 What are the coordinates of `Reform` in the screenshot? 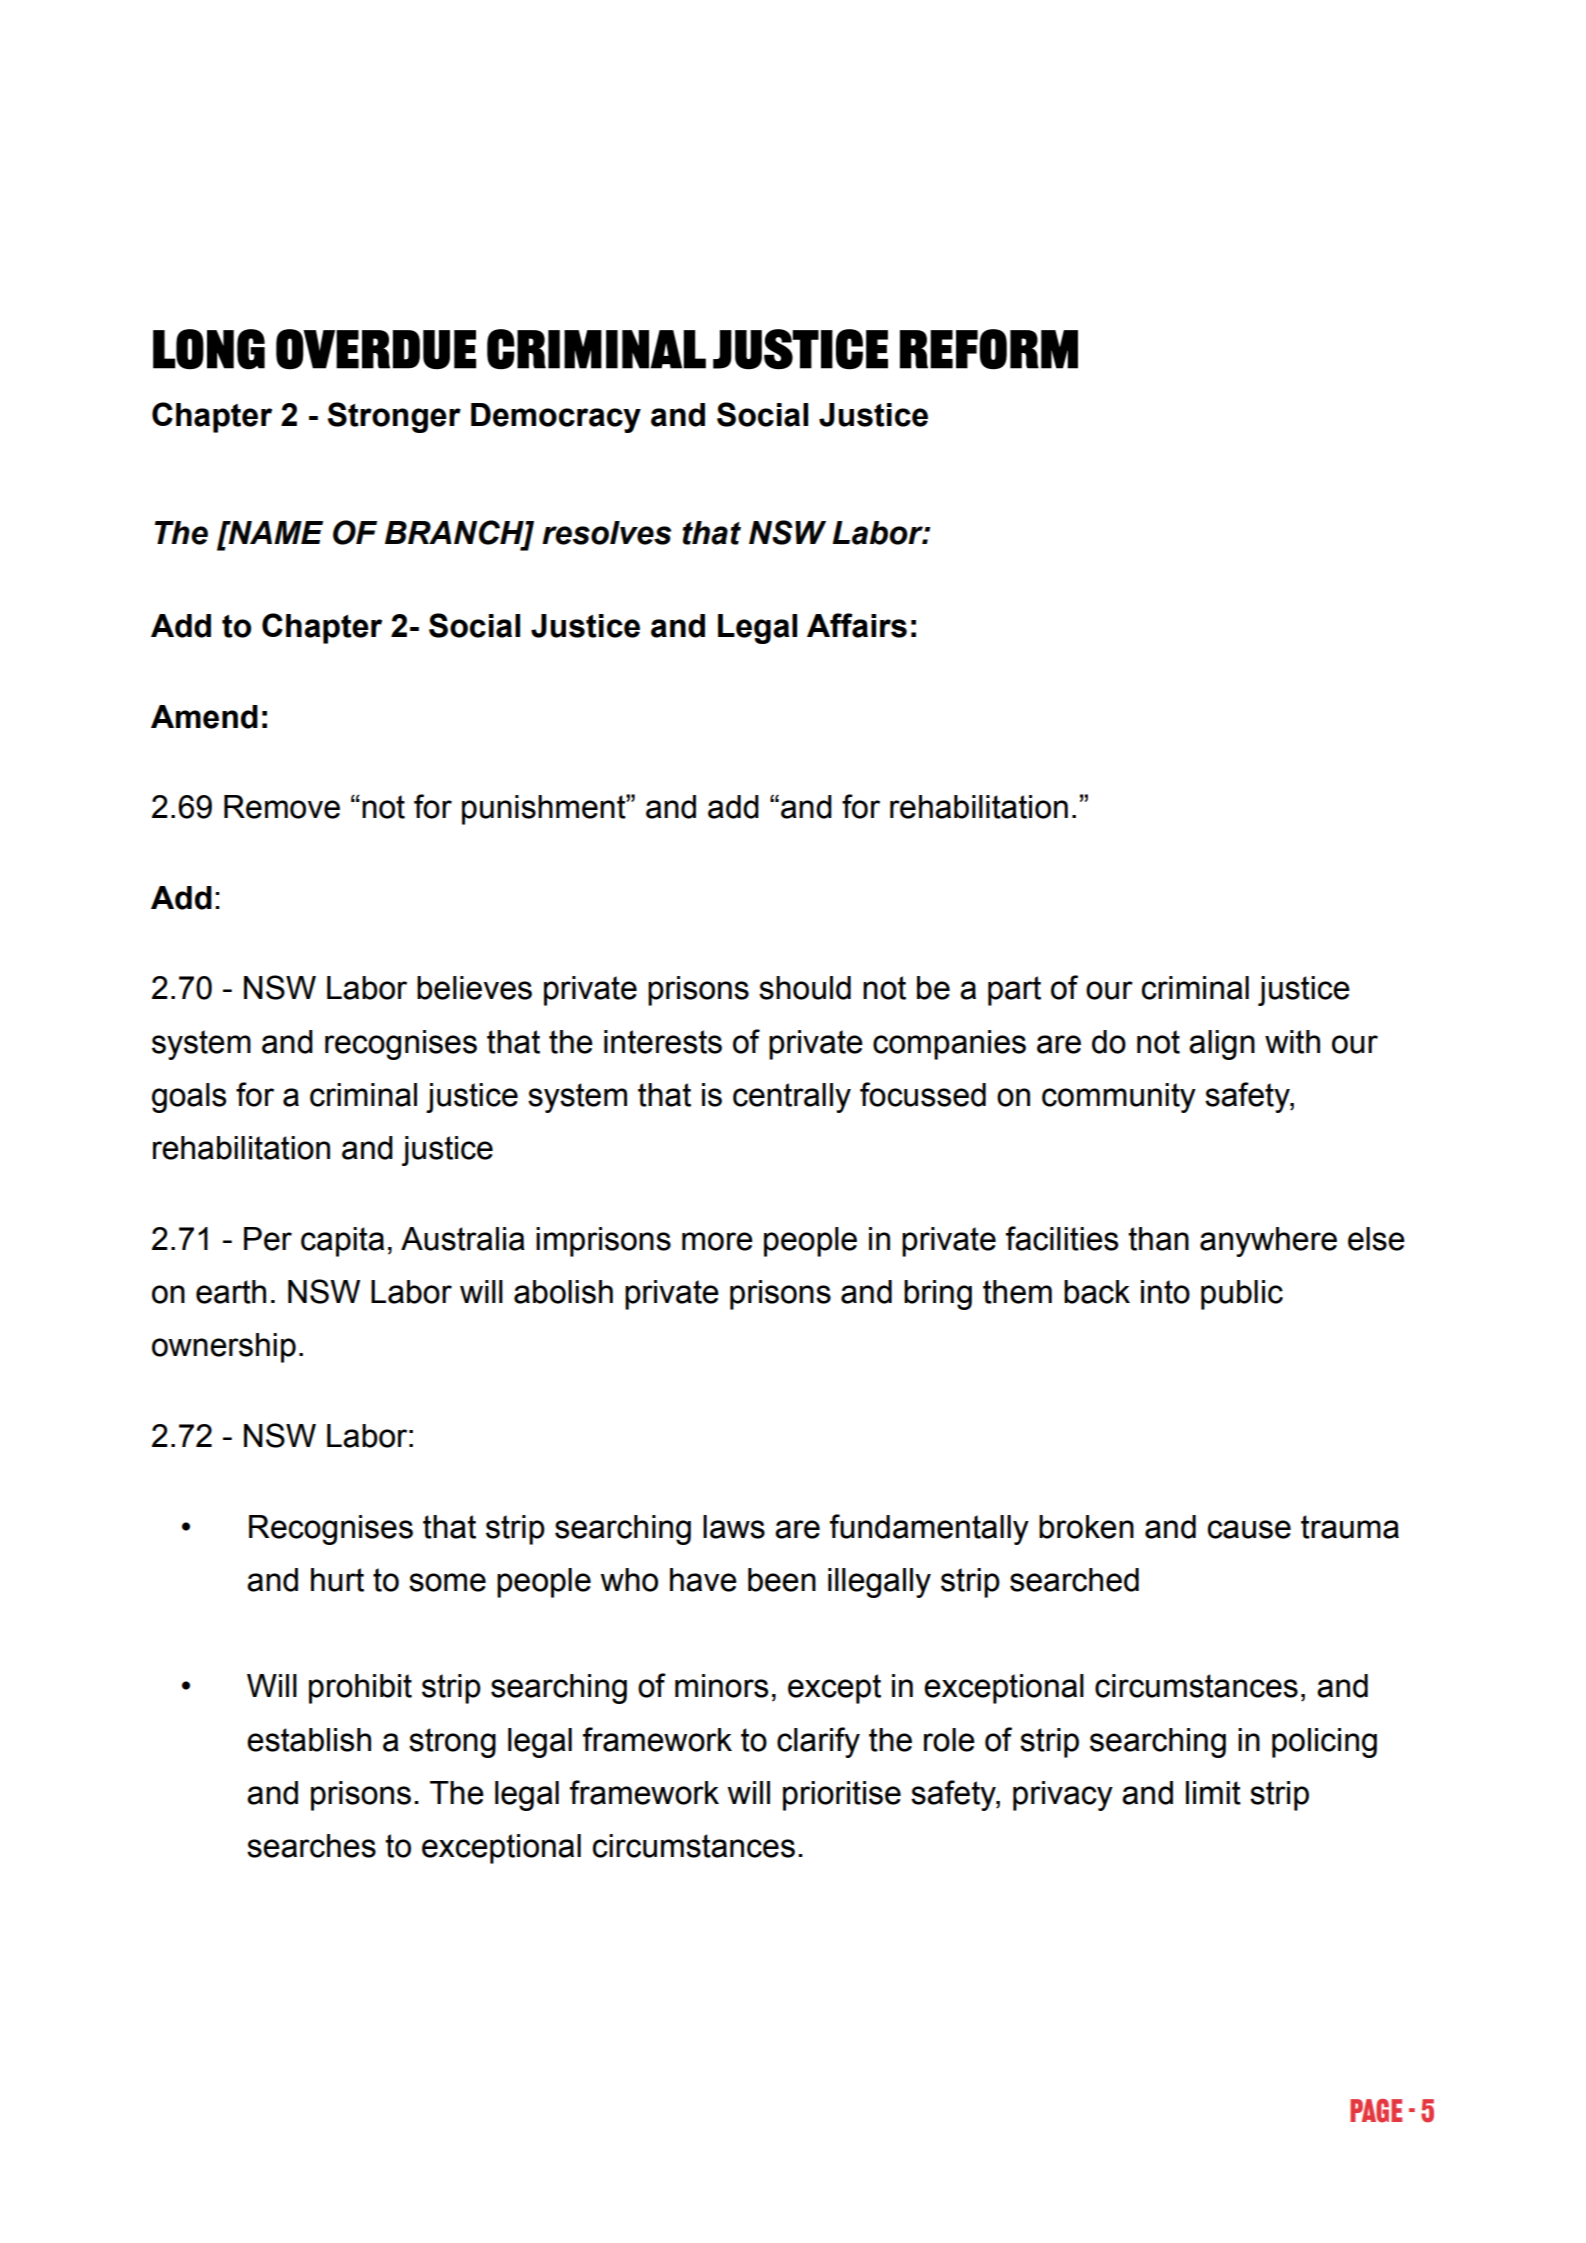 It's located at (989, 349).
